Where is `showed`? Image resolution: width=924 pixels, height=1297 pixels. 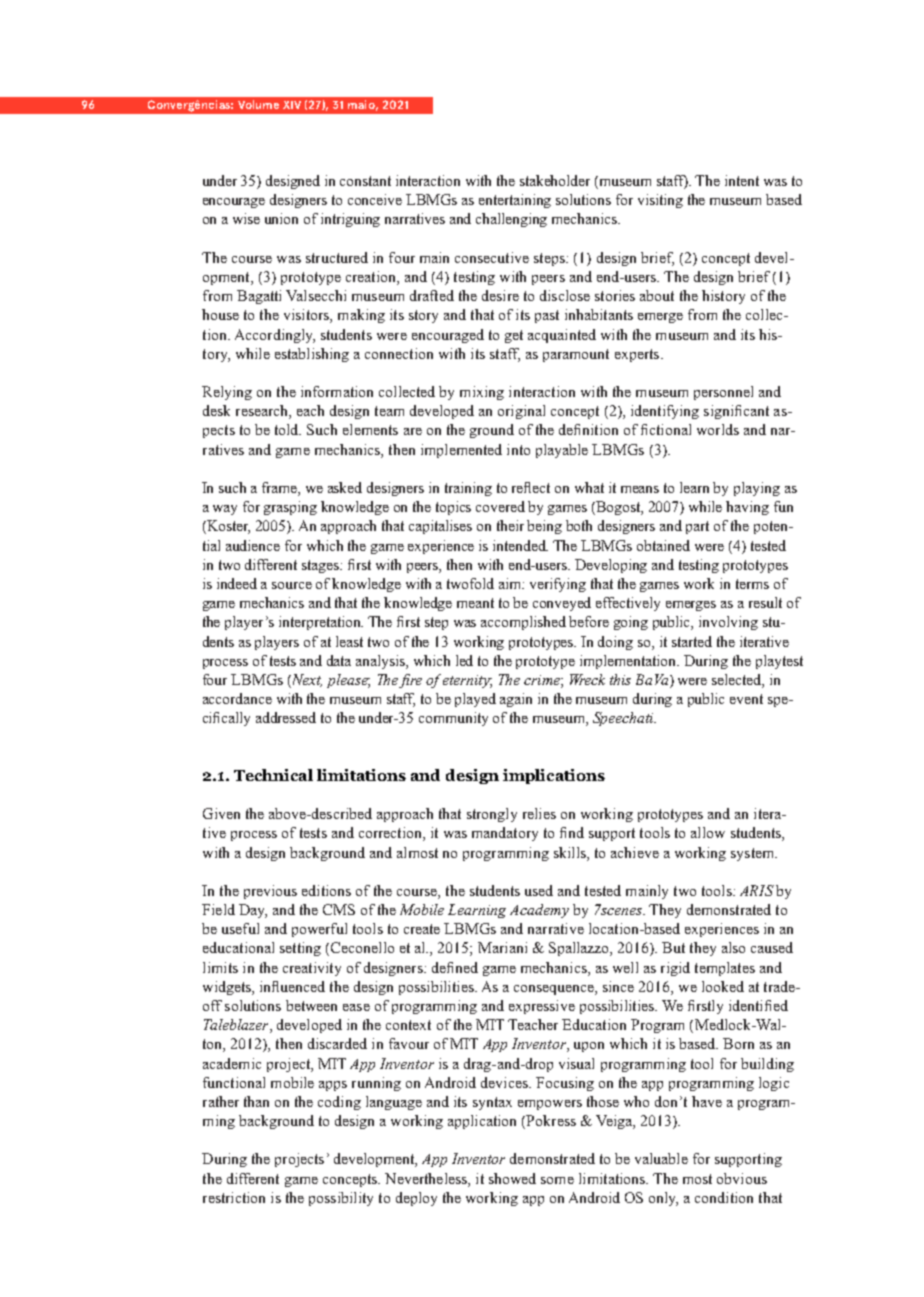
showed is located at coordinates (512, 1178).
